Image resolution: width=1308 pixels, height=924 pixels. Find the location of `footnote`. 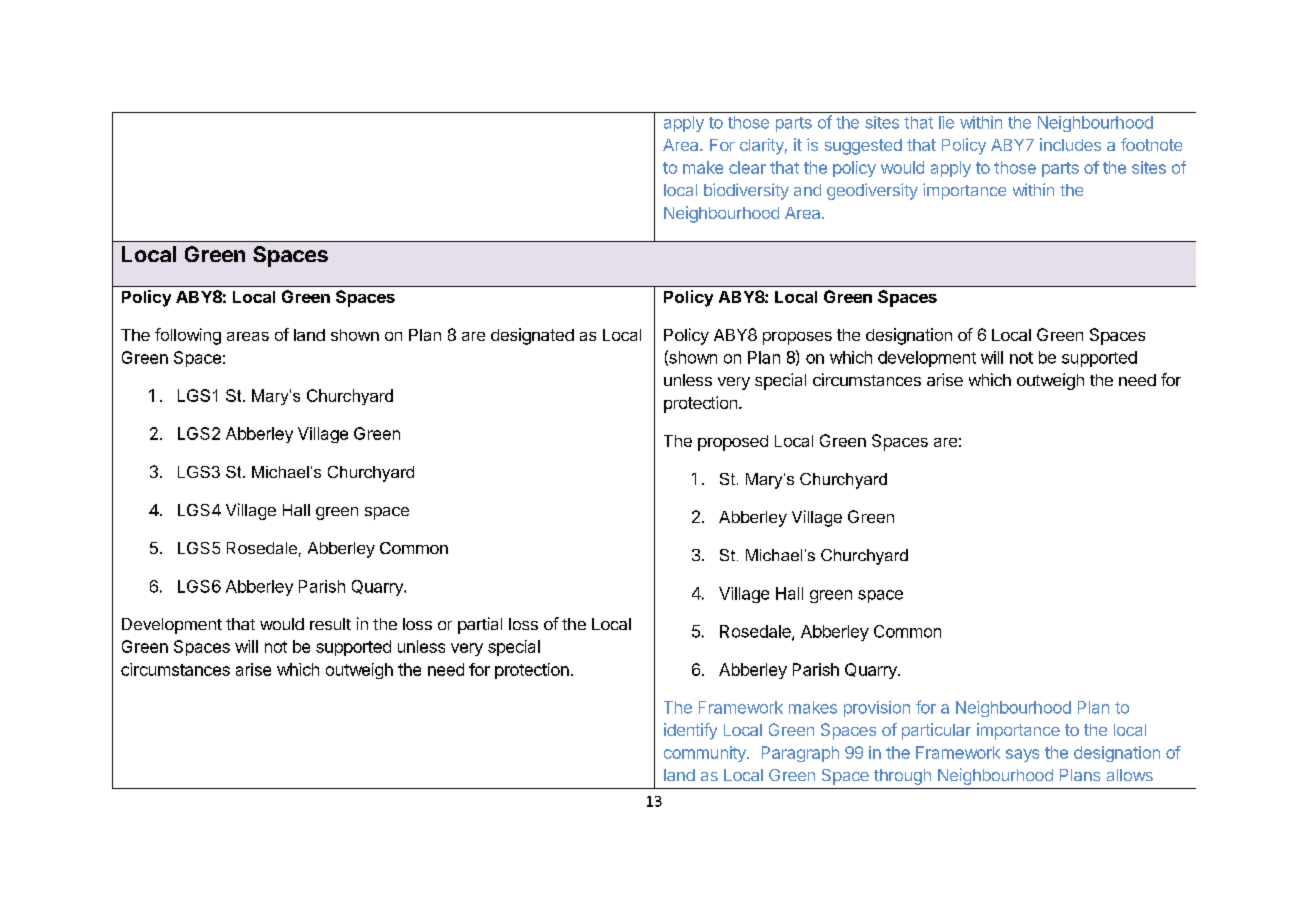

footnote is located at coordinates (1151, 144).
